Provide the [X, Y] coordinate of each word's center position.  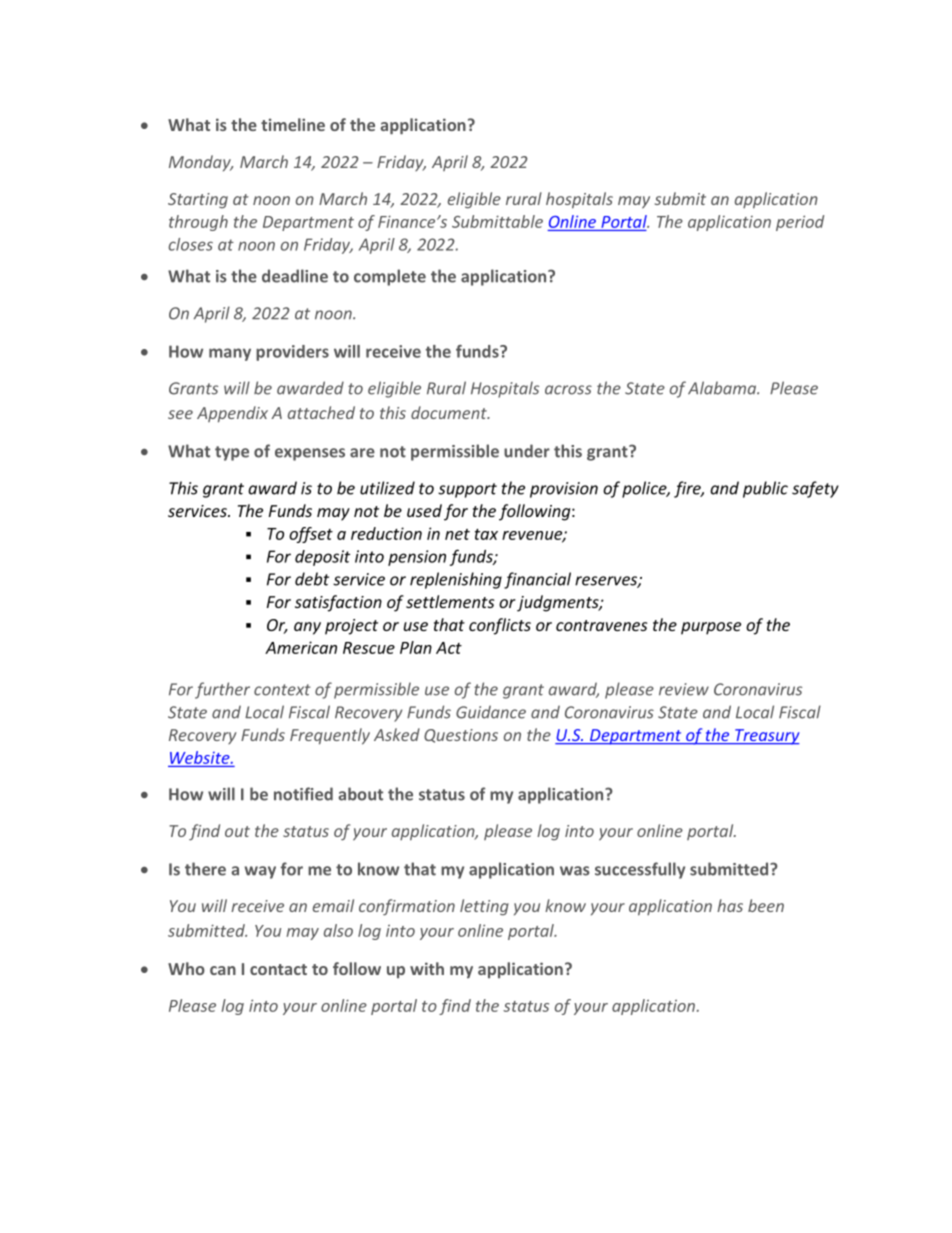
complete [390, 277]
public [765, 489]
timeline [293, 124]
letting [484, 907]
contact [278, 969]
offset [311, 535]
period [800, 223]
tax [486, 534]
